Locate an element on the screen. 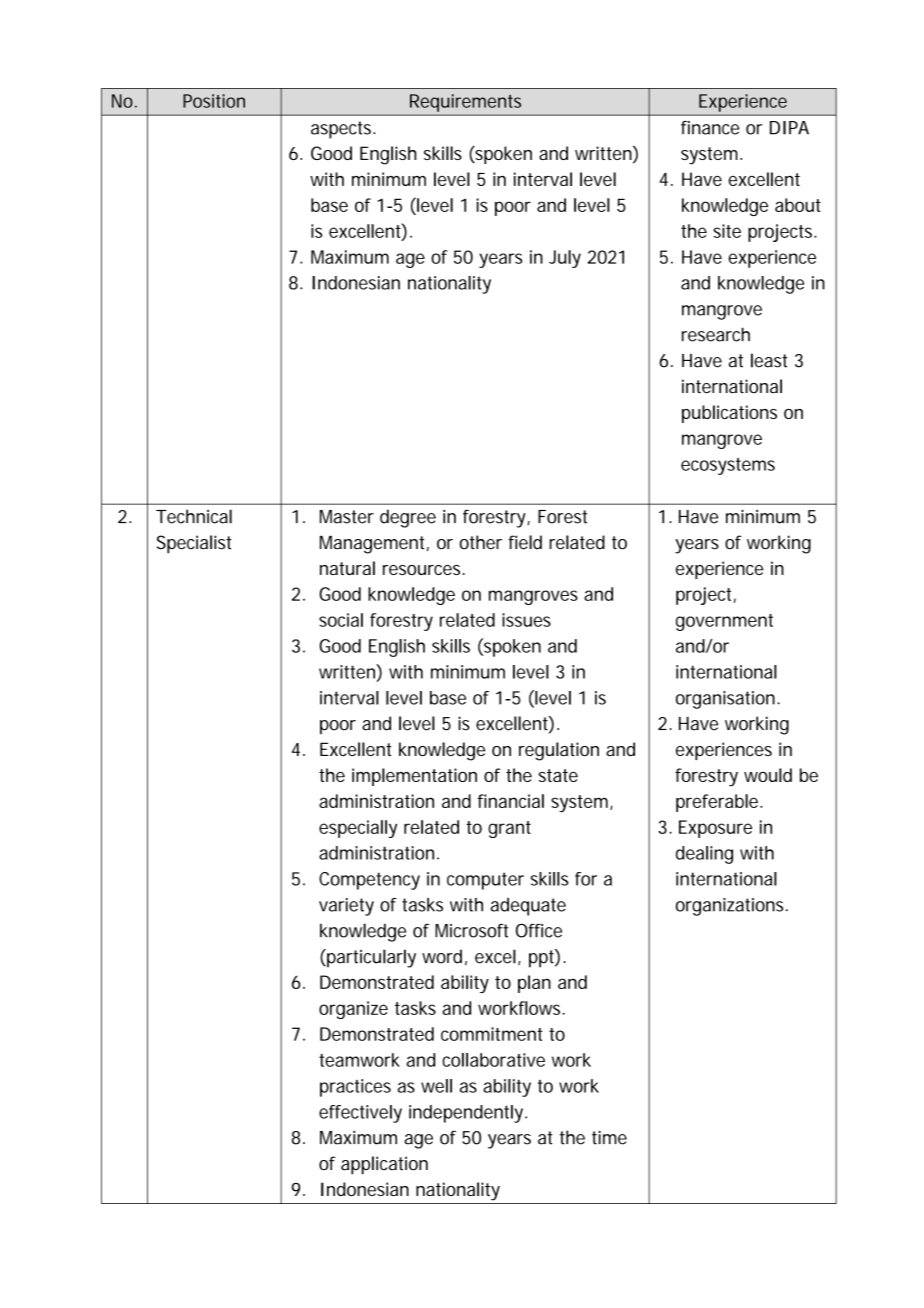  government is located at coordinates (724, 622).
